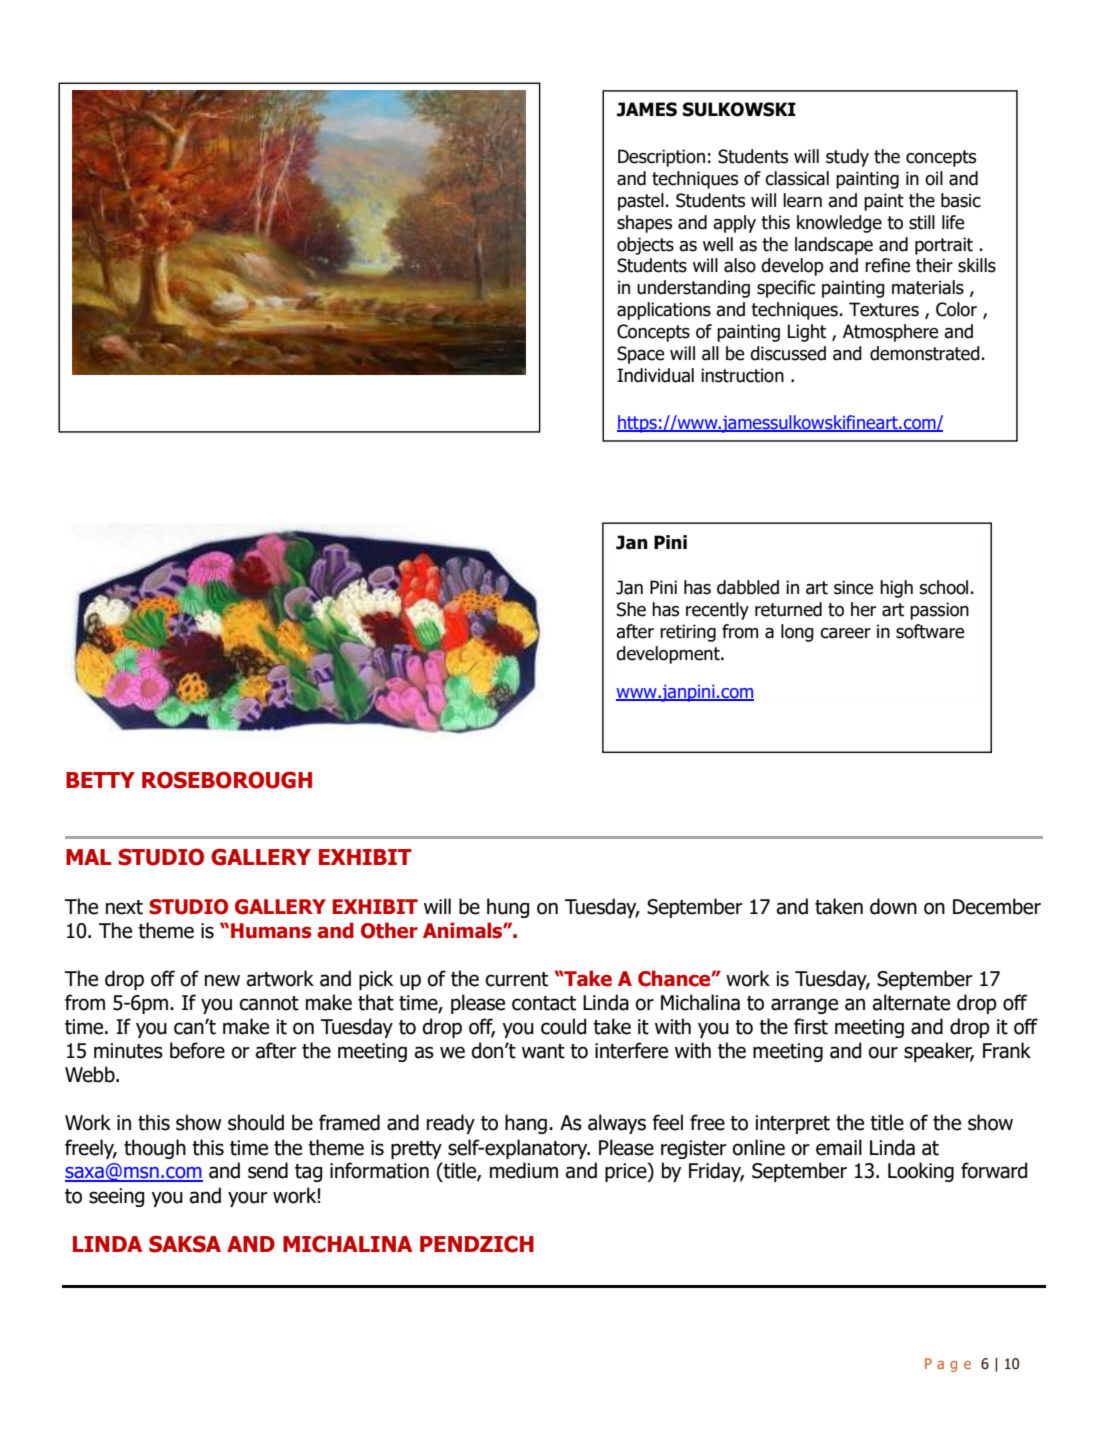 The image size is (1108, 1434). I want to click on pastel, so click(641, 202).
